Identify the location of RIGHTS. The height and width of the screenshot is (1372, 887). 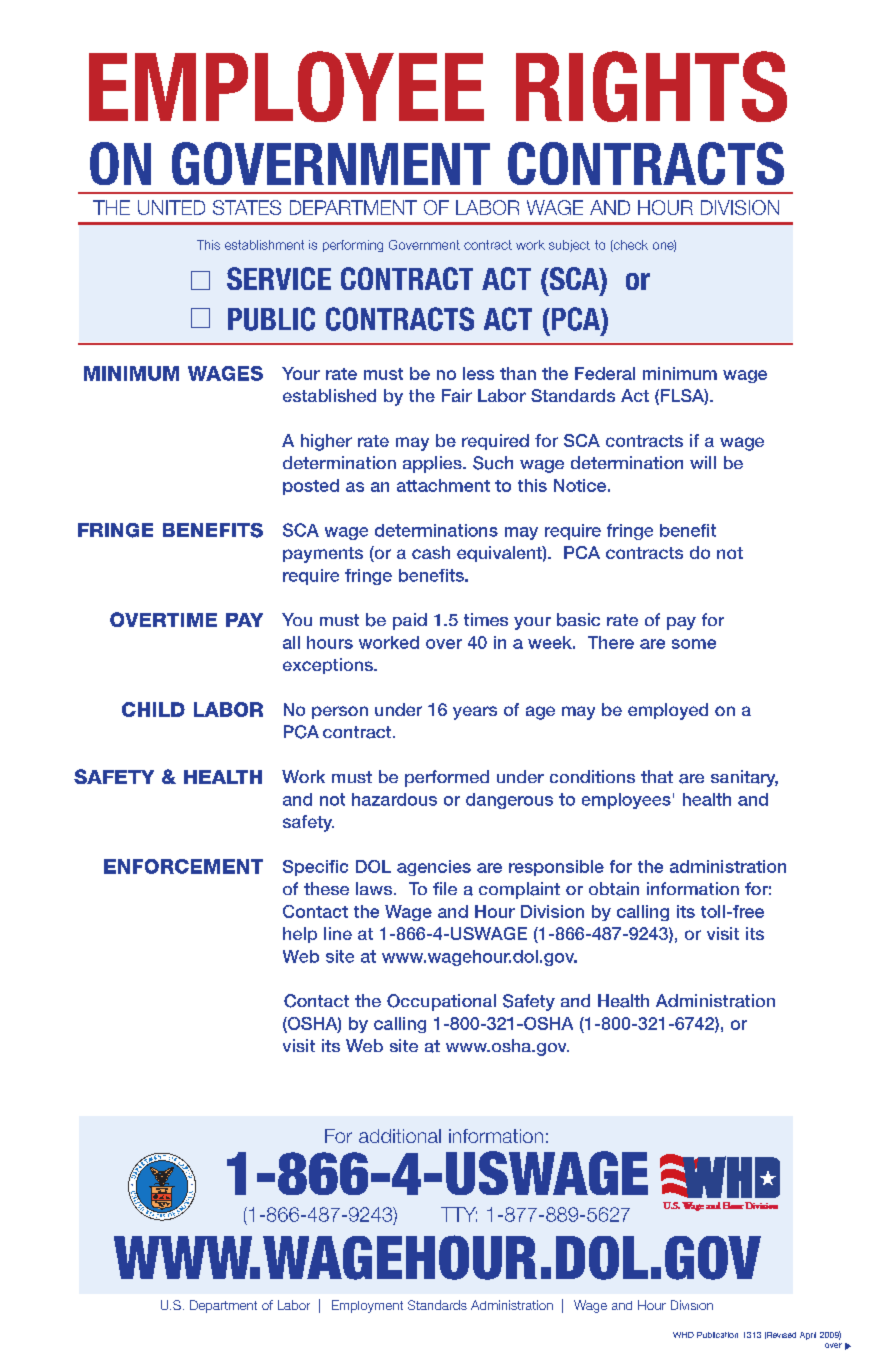
(651, 86).
